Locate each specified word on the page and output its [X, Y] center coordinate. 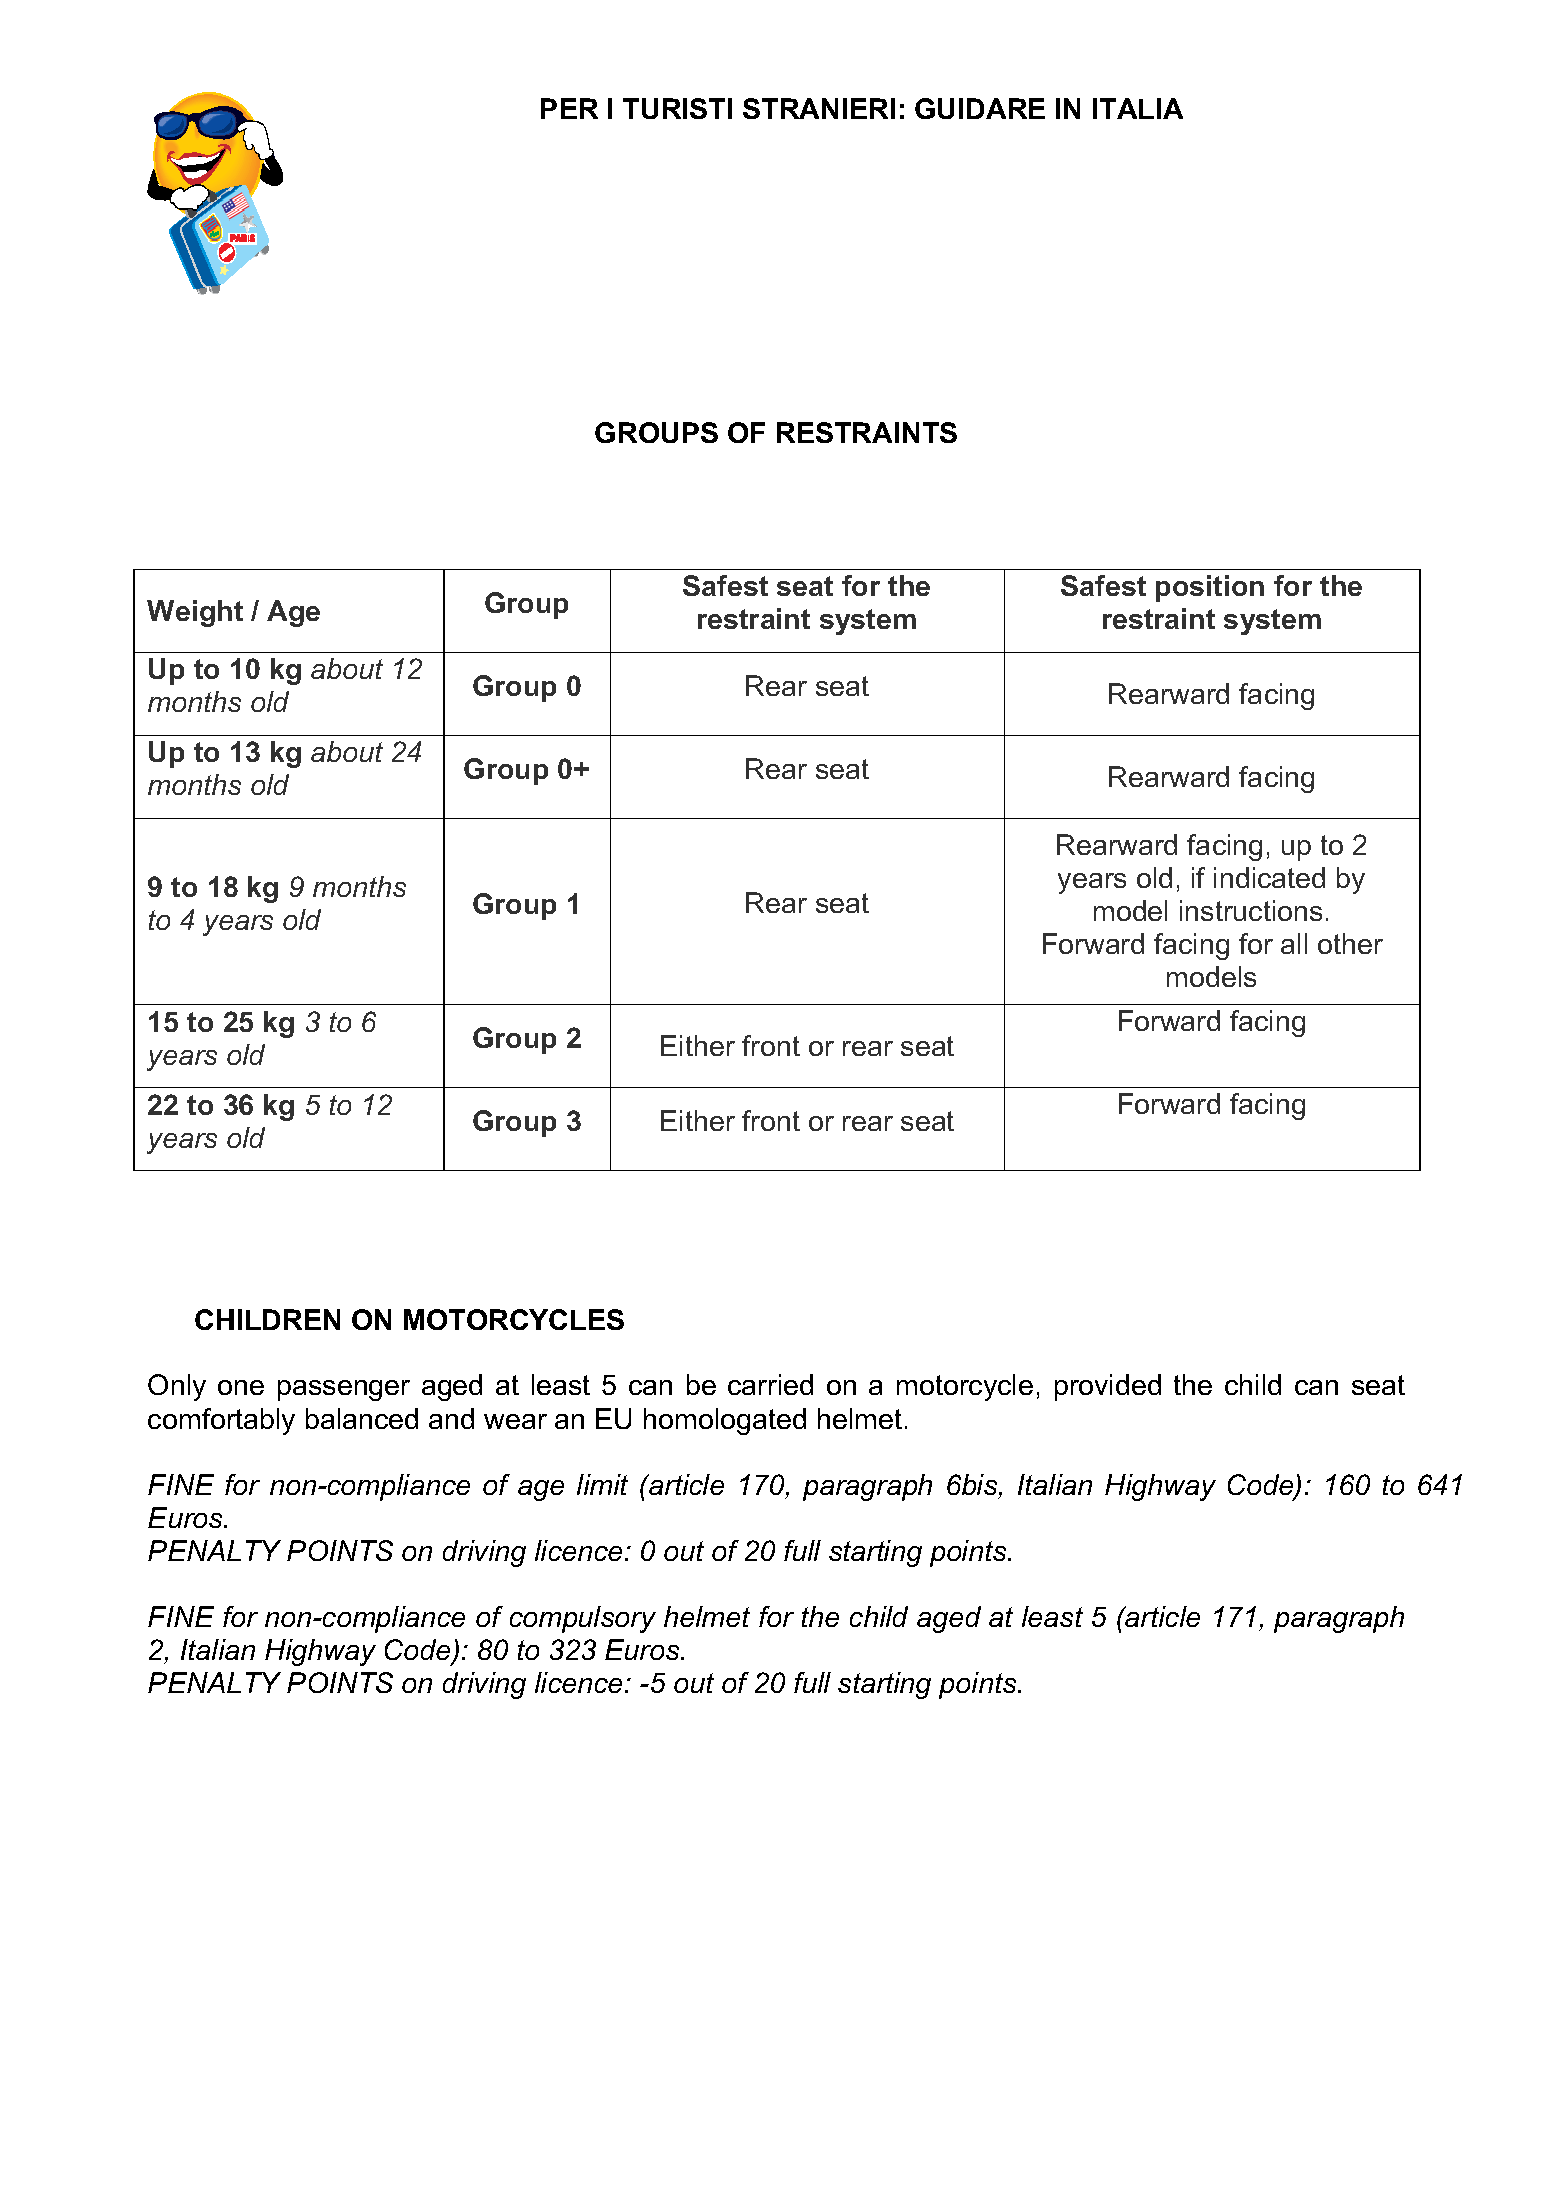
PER [569, 108]
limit [602, 1484]
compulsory [583, 1619]
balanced [362, 1418]
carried [770, 1384]
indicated [1269, 877]
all [1294, 943]
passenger [344, 1390]
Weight [195, 613]
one [241, 1387]
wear [515, 1421]
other [1350, 943]
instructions [1251, 910]
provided [1108, 1387]
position [1210, 588]
